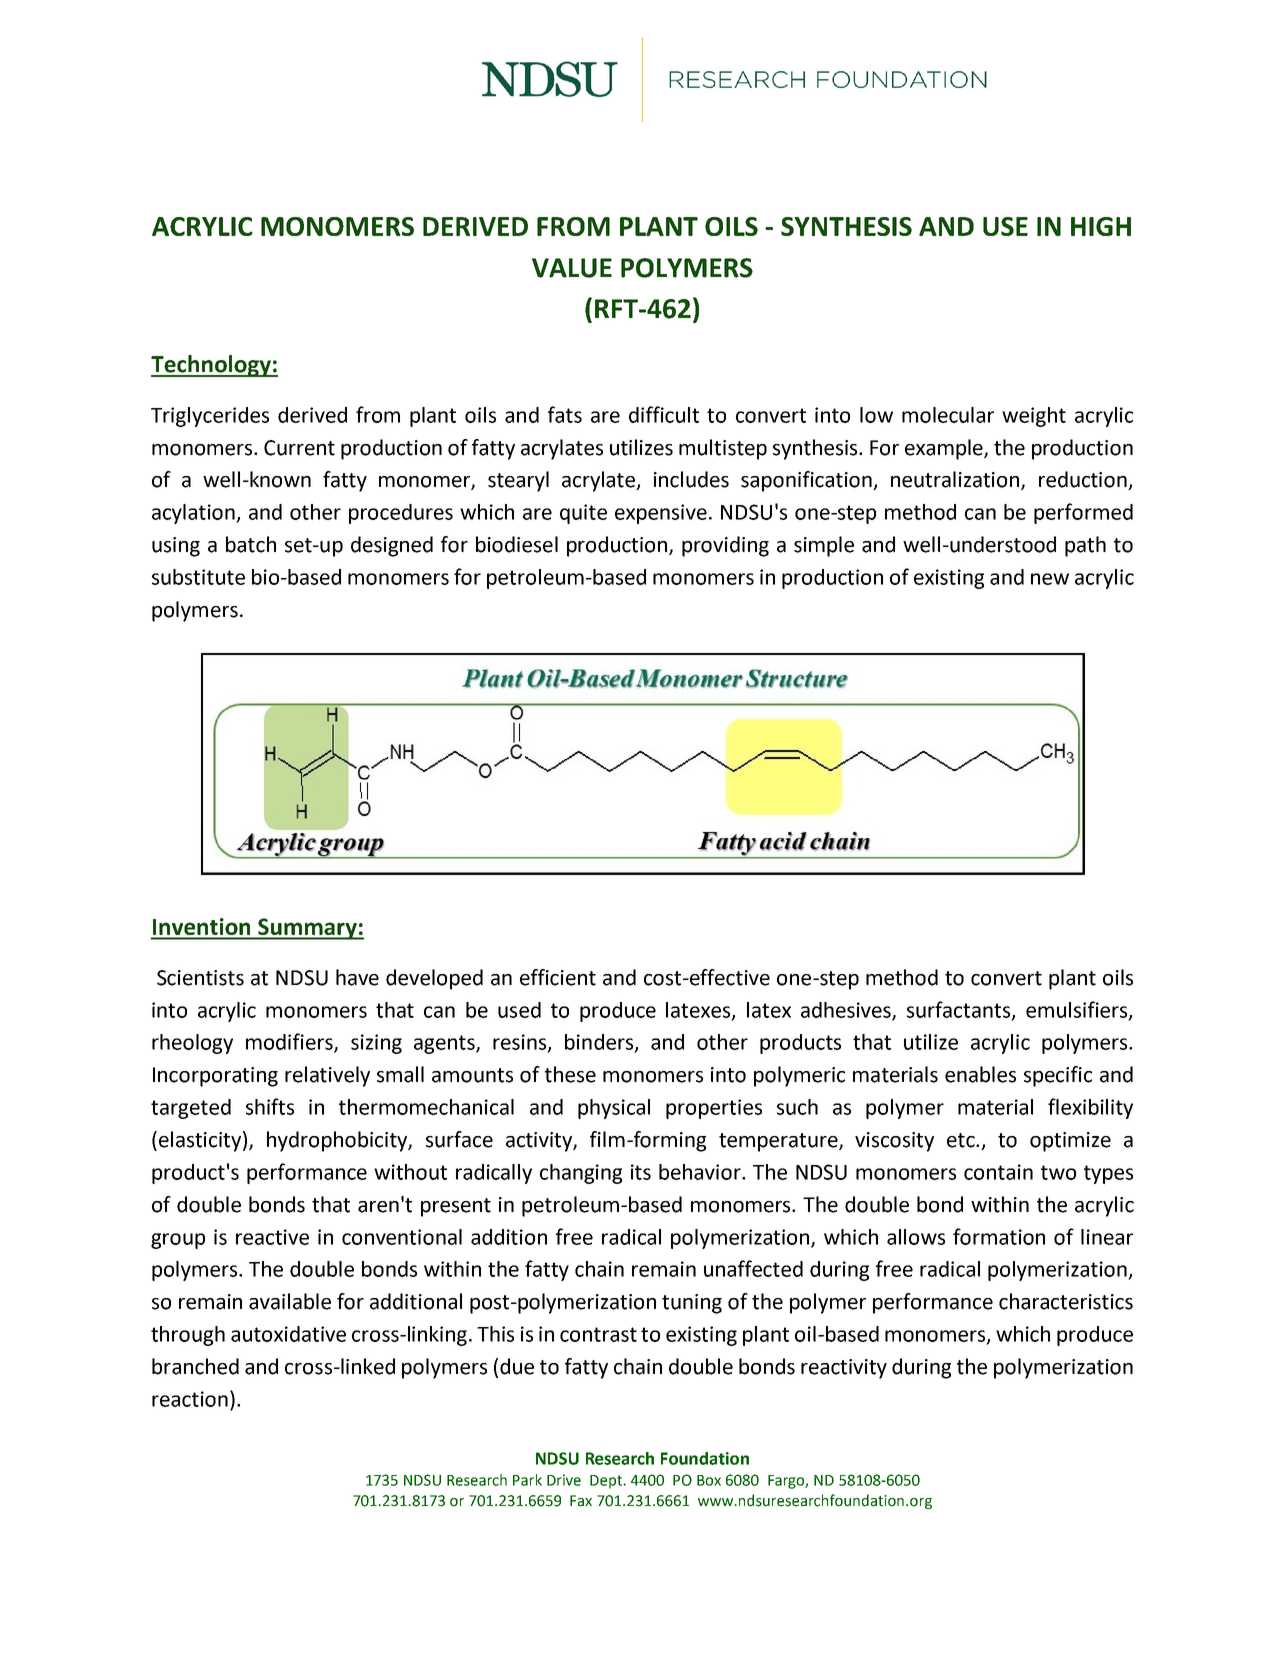 This document has height=1663, width=1285. I want to click on its, so click(641, 1172).
